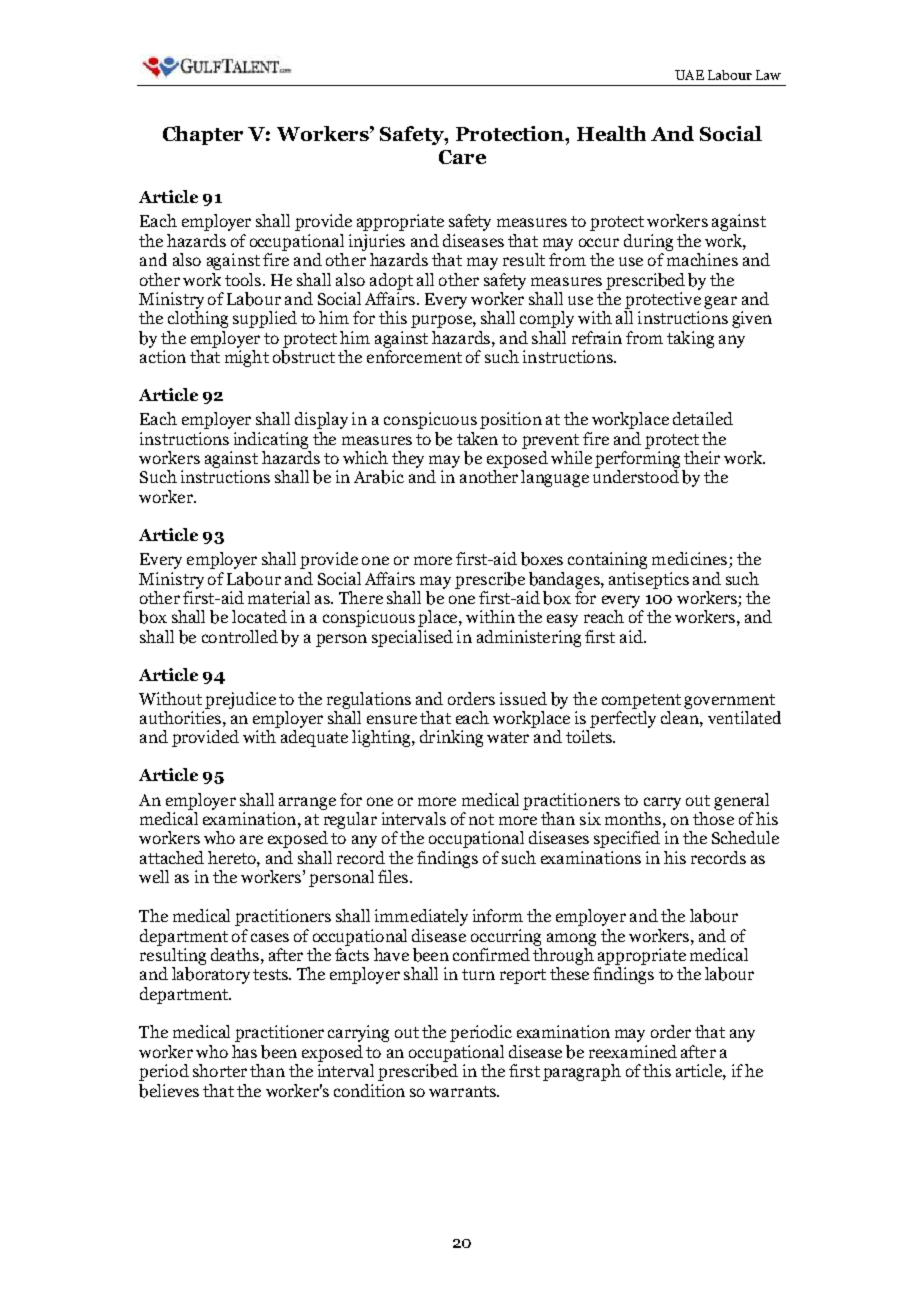 The height and width of the document is (1307, 924). Describe the element at coordinates (244, 279) in the document. I see `tools` at that location.
